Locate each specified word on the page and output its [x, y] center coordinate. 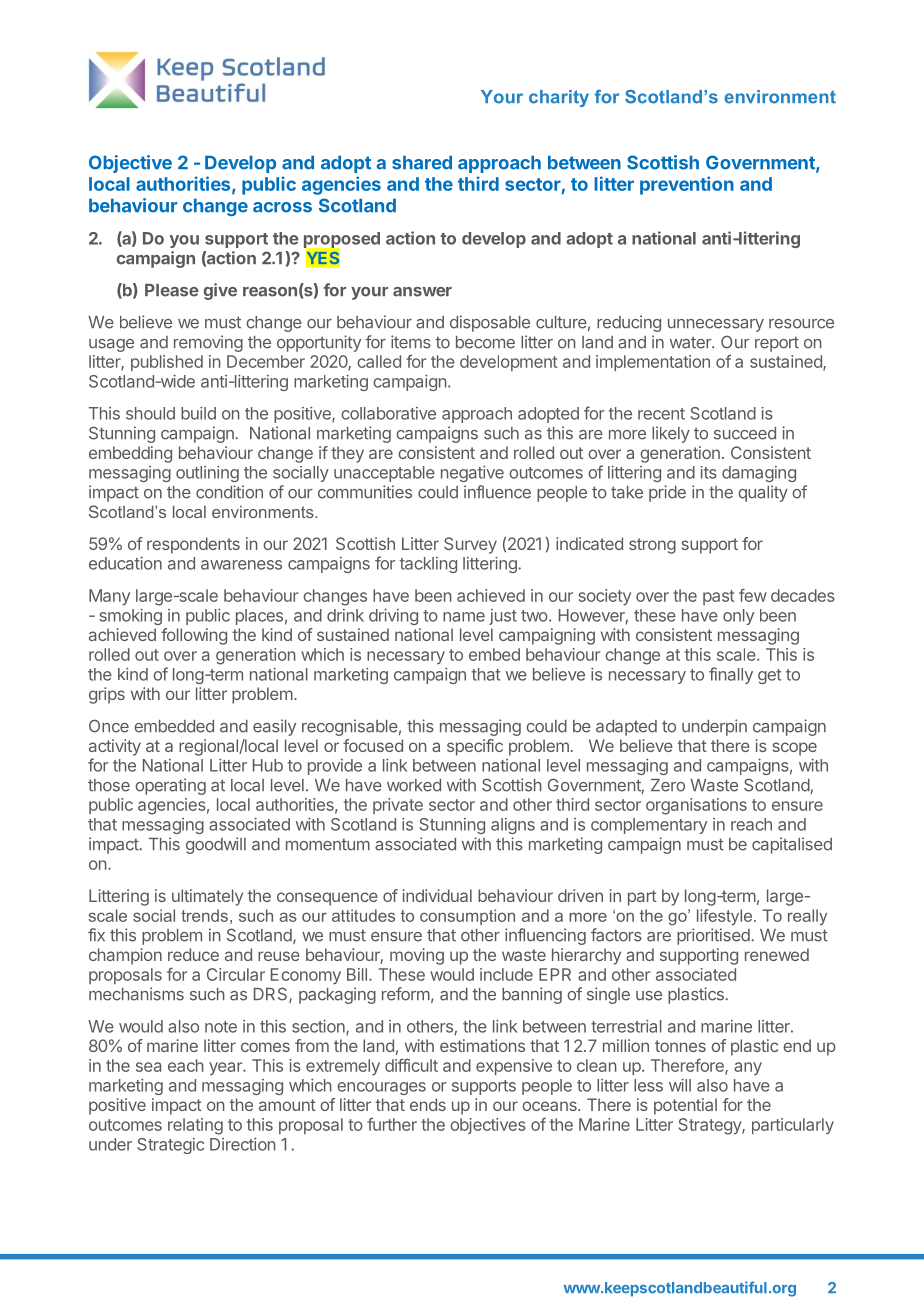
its [708, 472]
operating [170, 786]
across [282, 207]
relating [195, 1126]
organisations [696, 806]
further [392, 1124]
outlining [207, 474]
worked [414, 785]
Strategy [711, 1126]
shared [422, 162]
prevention [687, 185]
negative [472, 474]
